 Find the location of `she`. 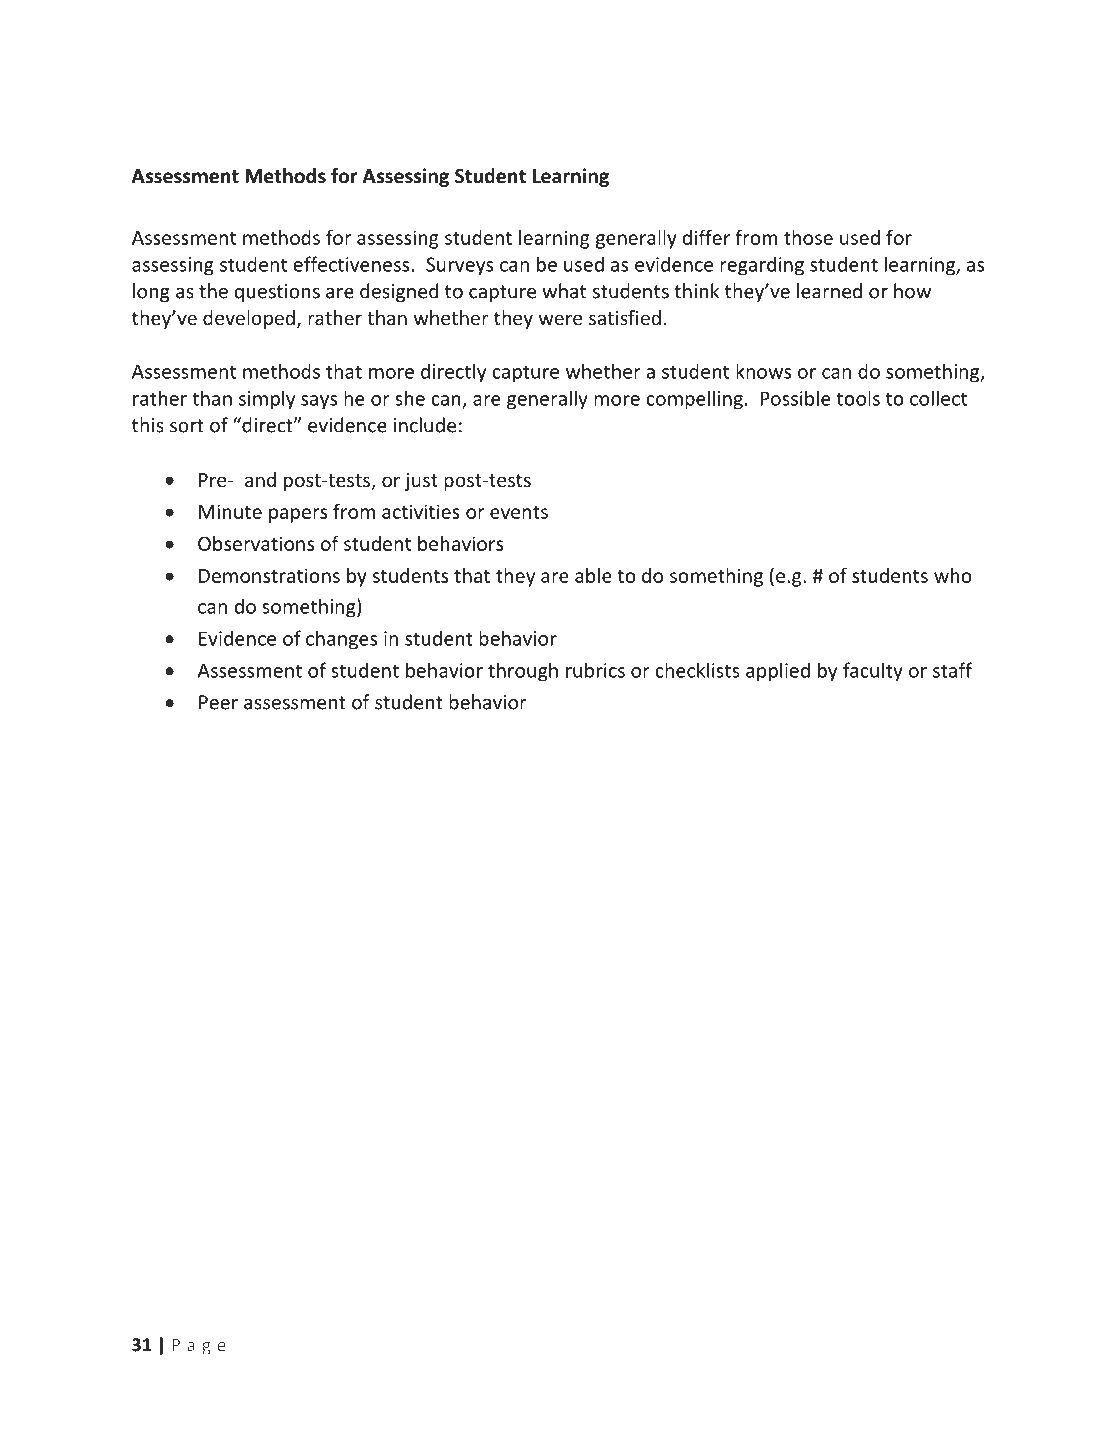

she is located at coordinates (410, 398).
